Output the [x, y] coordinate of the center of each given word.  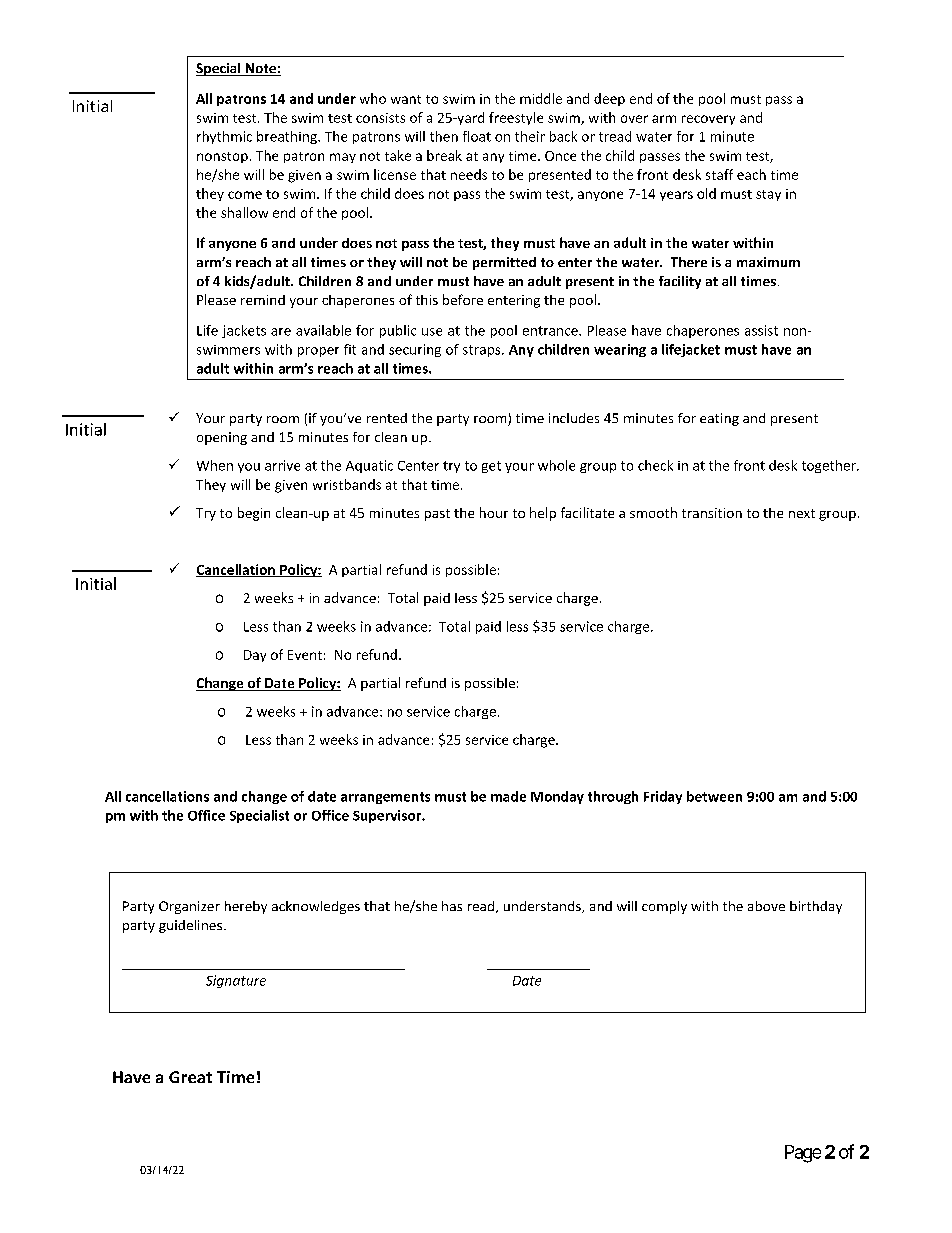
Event [305, 655]
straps [483, 351]
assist [761, 330]
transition [712, 513]
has [452, 906]
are [281, 332]
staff [719, 174]
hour [494, 512]
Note [260, 69]
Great [190, 1077]
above [766, 906]
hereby [246, 907]
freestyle [516, 118]
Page [803, 1154]
